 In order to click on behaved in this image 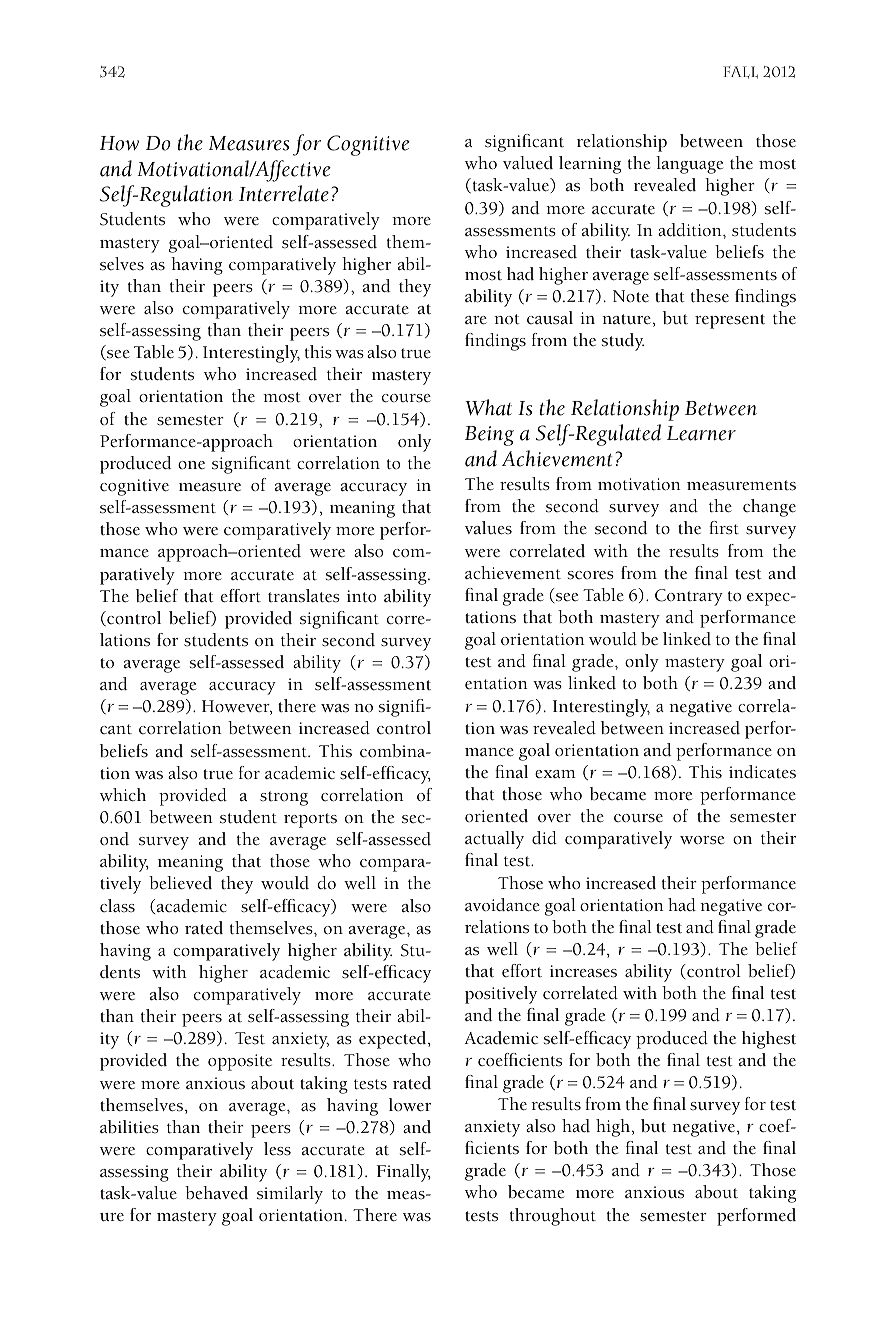, I will do `click(216, 1193)`.
